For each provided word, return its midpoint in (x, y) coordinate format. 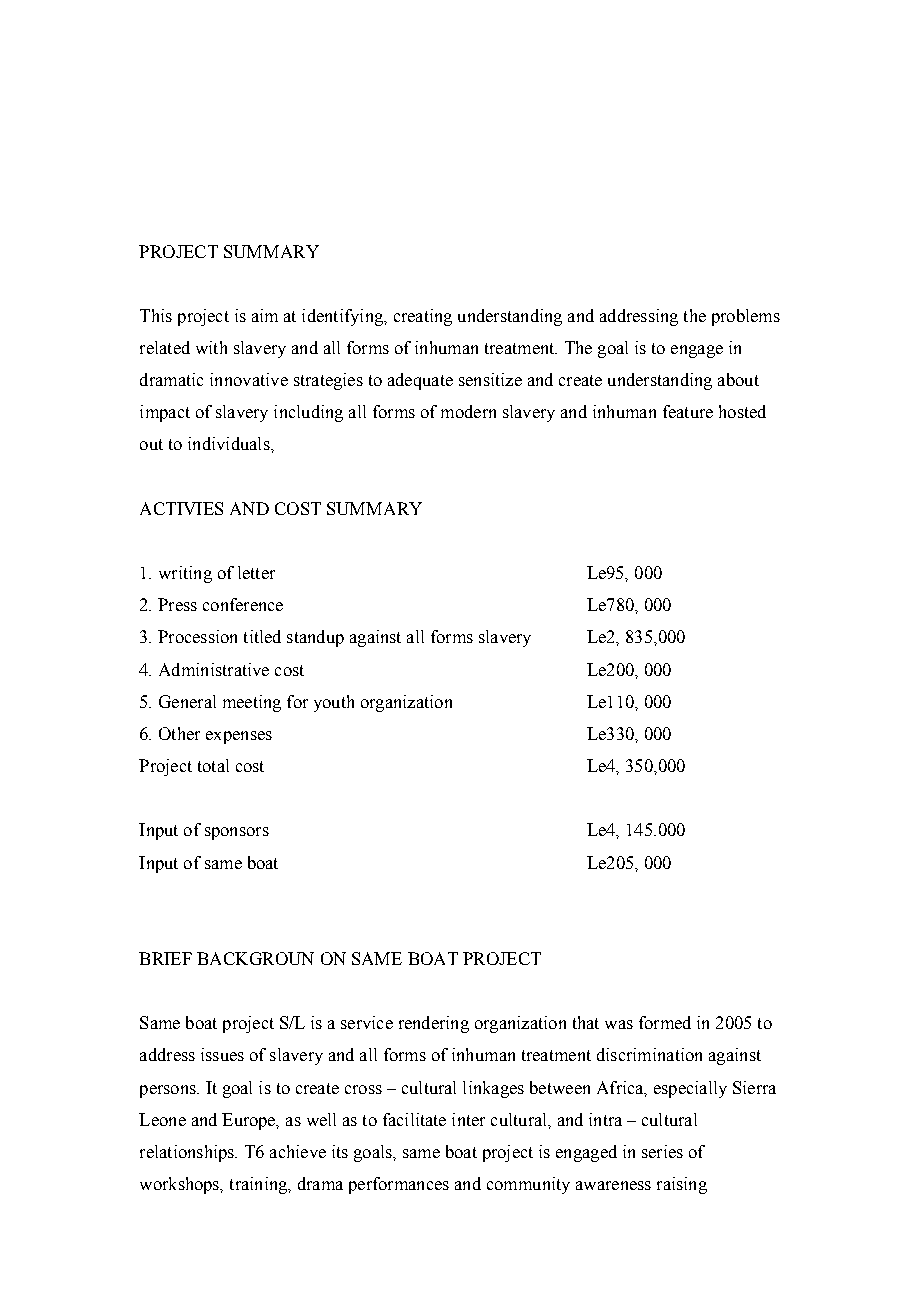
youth (334, 703)
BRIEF (165, 958)
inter (468, 1119)
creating (423, 317)
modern (468, 411)
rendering (434, 1024)
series (662, 1151)
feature (688, 411)
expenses (239, 737)
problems (746, 317)
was (619, 1024)
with (211, 347)
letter (256, 572)
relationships (188, 1153)
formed (665, 1022)
